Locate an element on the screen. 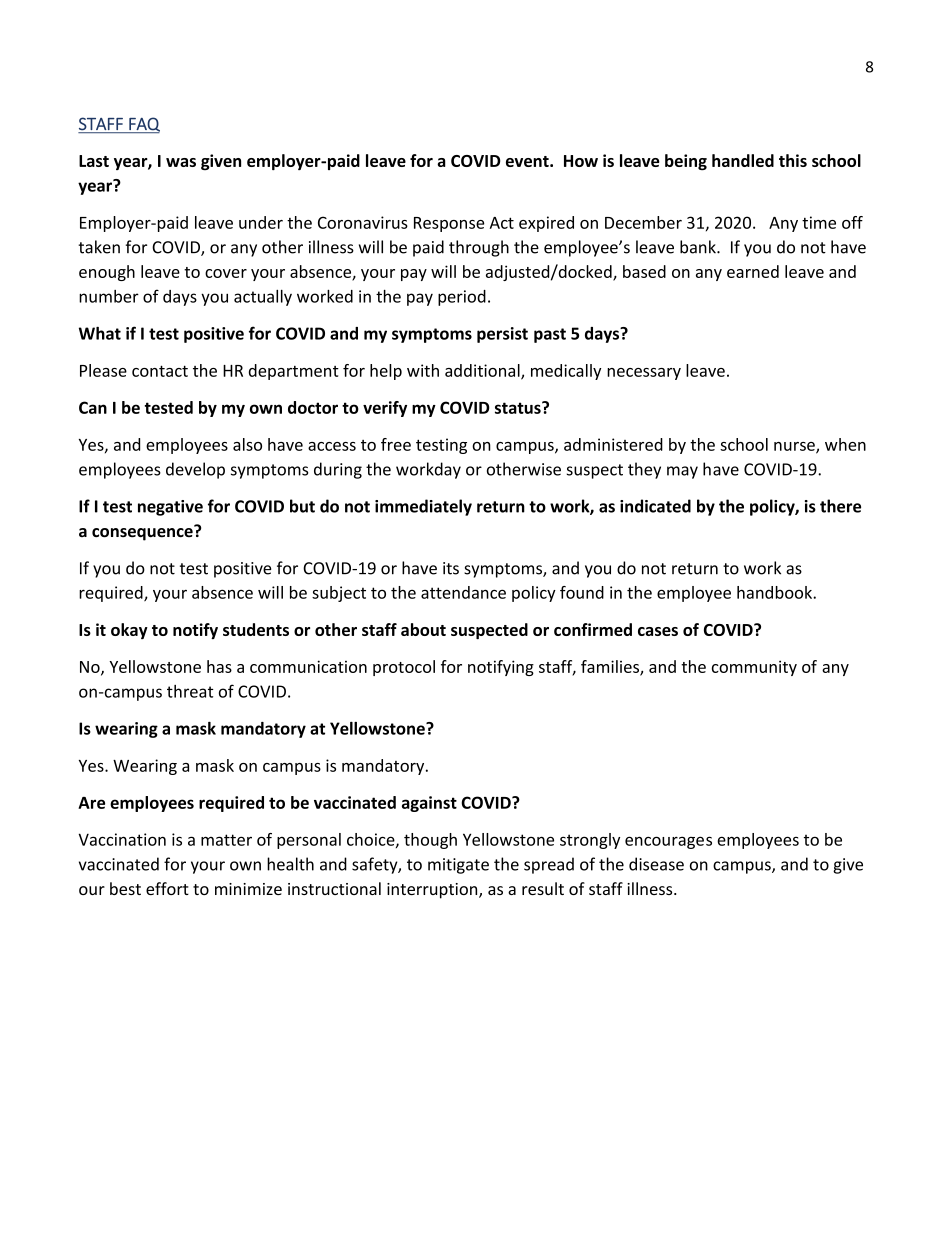 The width and height of the screenshot is (952, 1233). How is located at coordinates (581, 161).
